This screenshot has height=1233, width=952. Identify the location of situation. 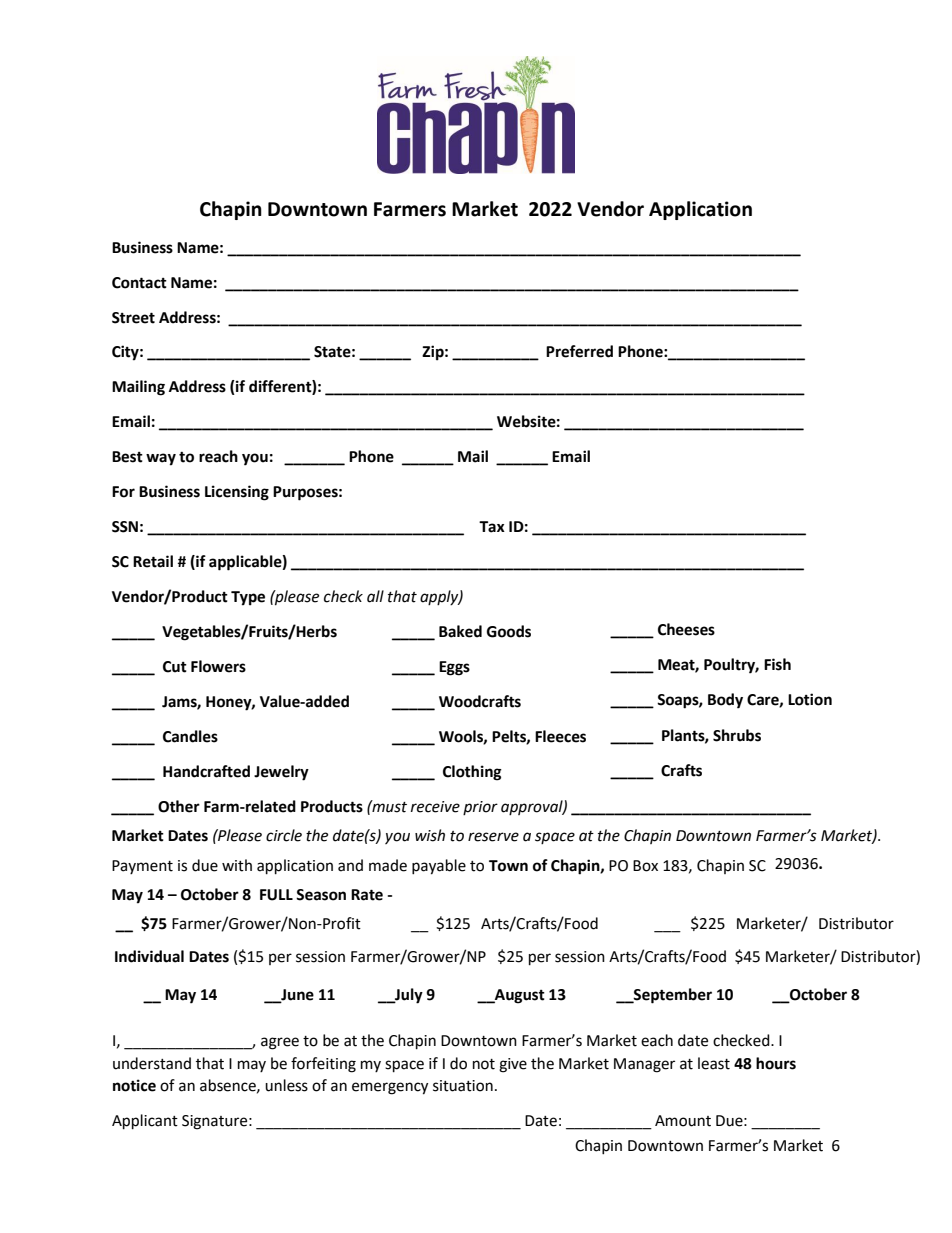
(463, 1086).
